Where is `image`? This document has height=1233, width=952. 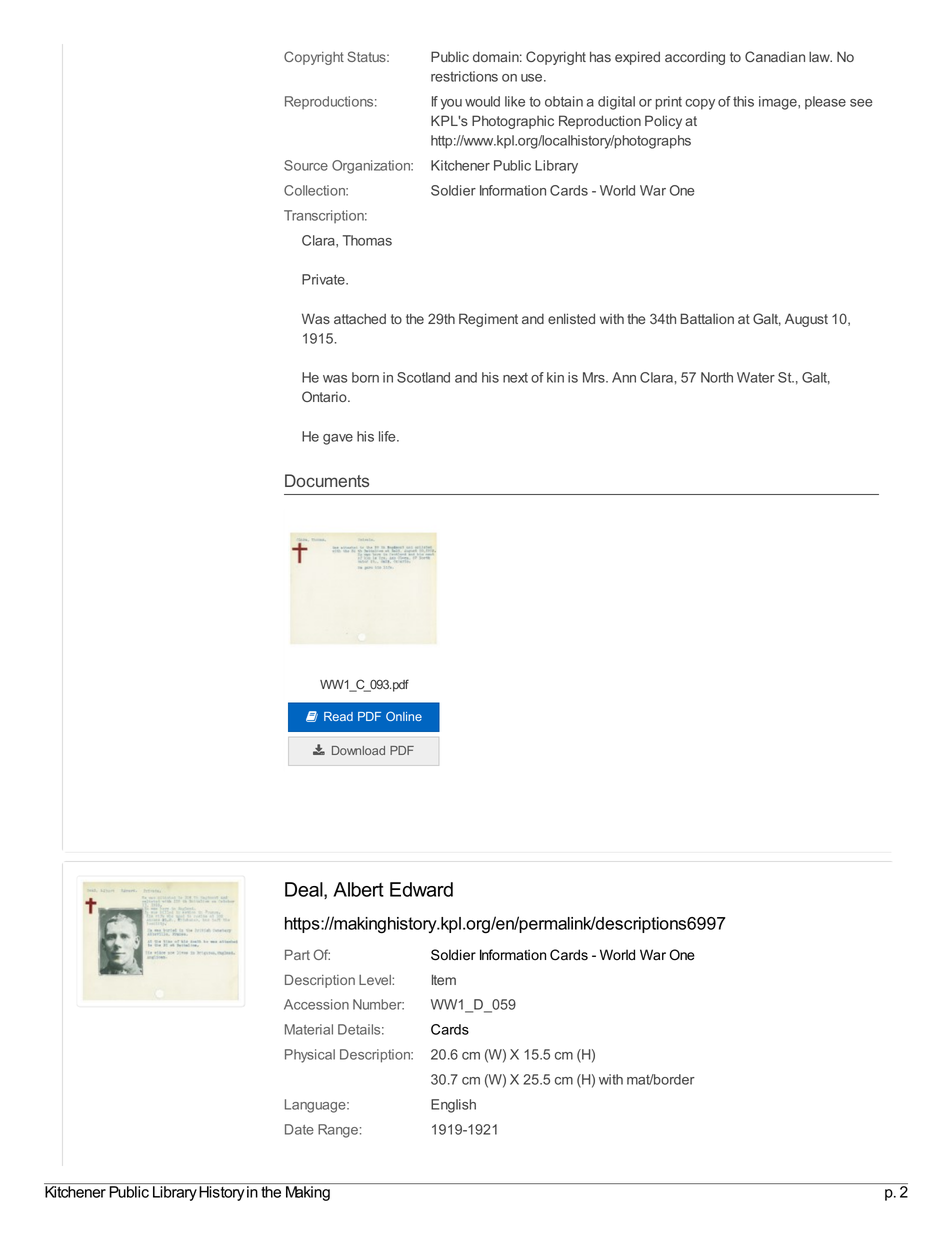
image is located at coordinates (779, 103).
